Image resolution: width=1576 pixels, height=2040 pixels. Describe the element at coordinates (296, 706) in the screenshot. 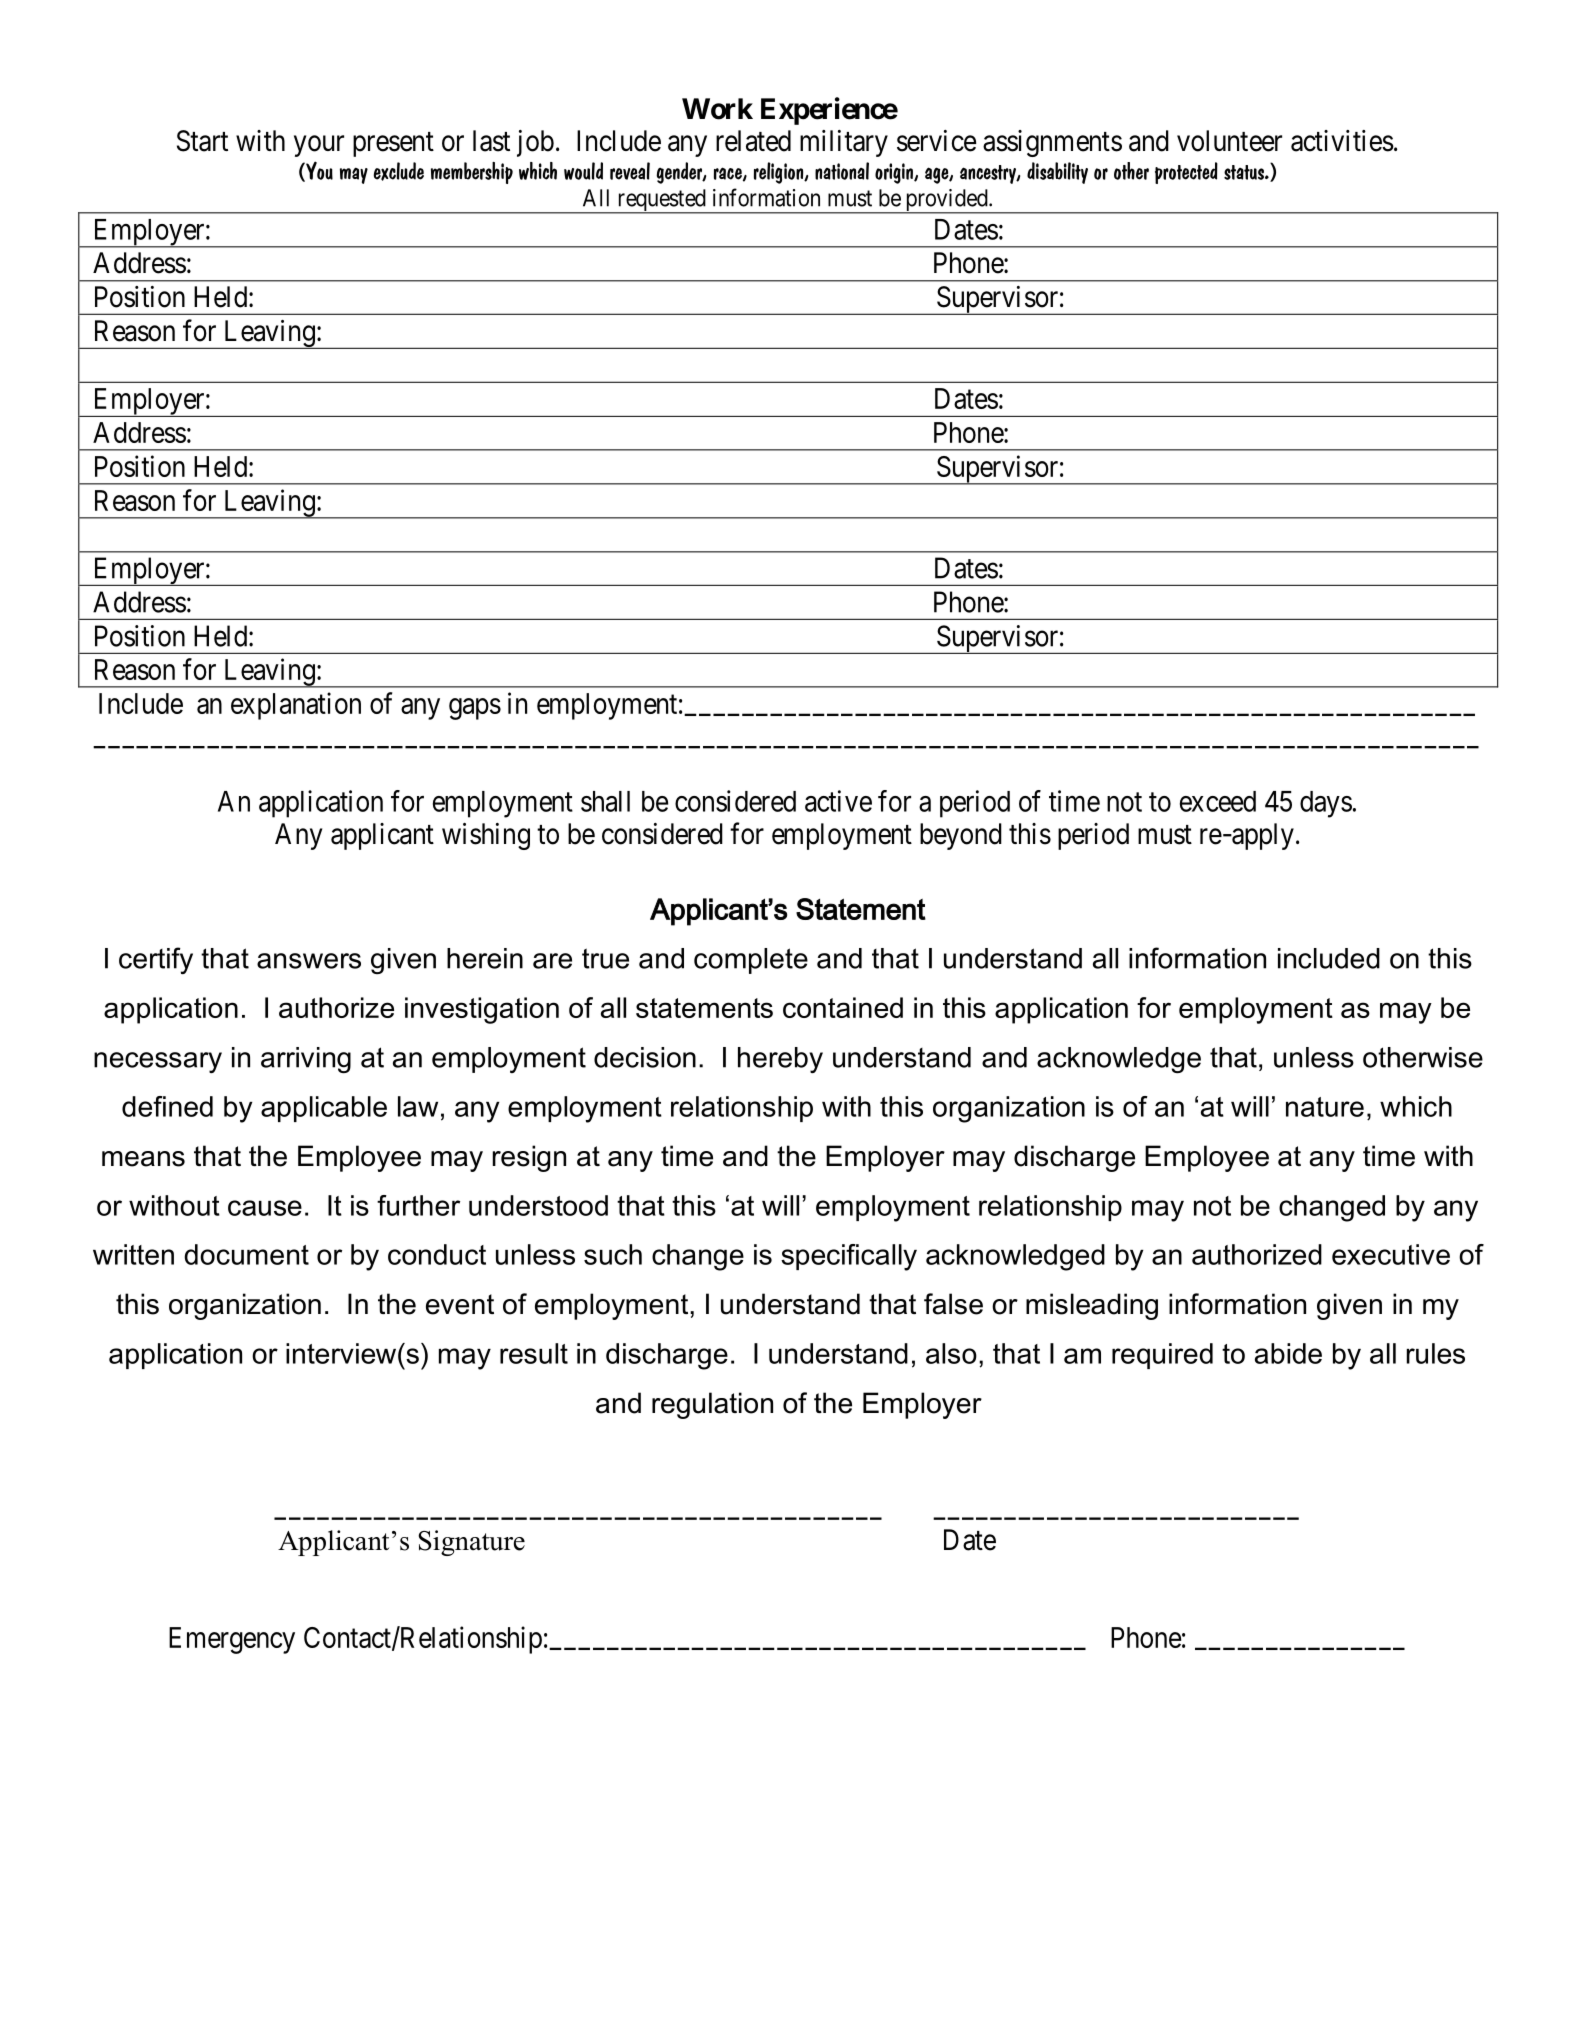

I see `explanation` at that location.
